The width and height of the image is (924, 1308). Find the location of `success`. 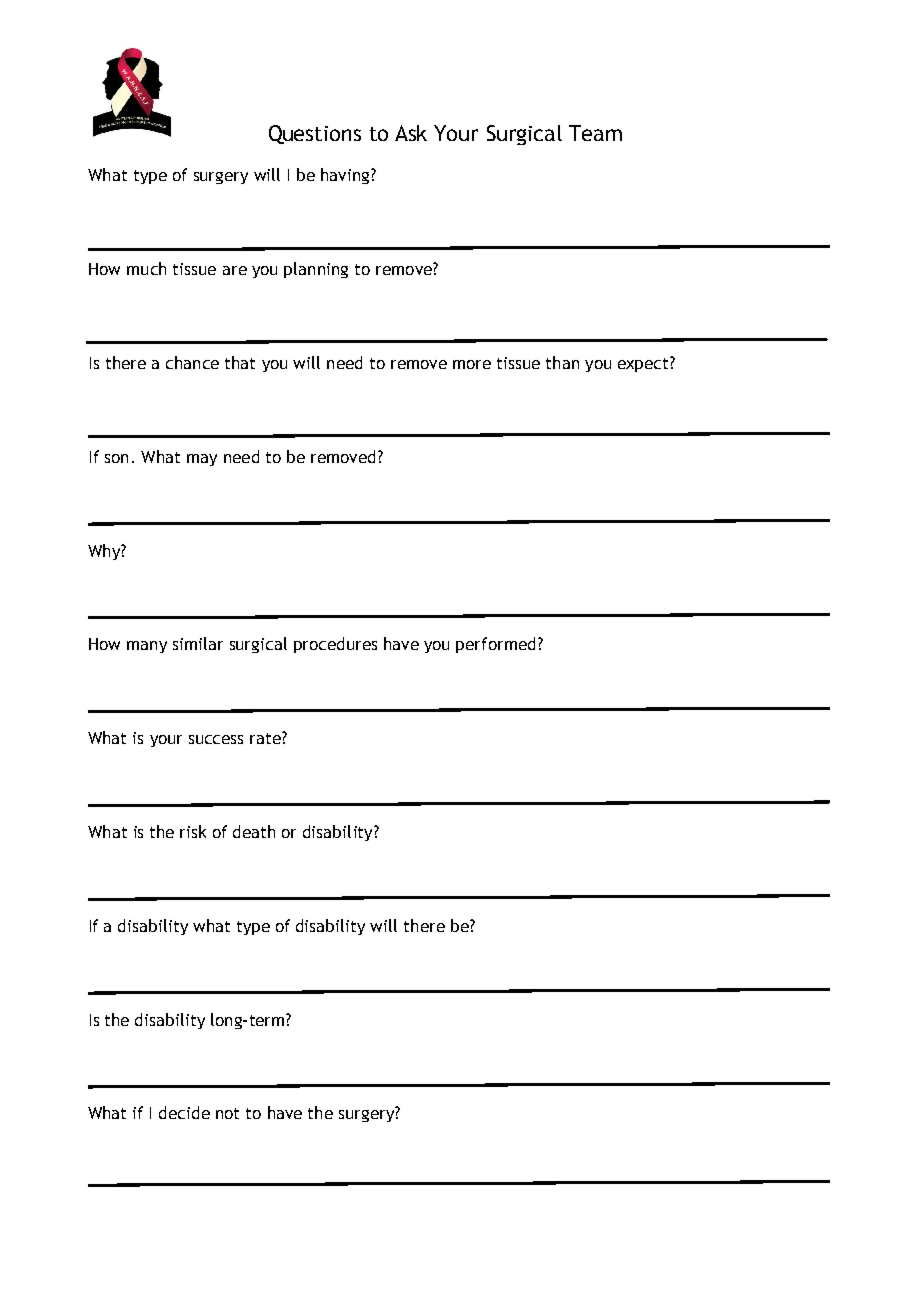

success is located at coordinates (216, 739).
